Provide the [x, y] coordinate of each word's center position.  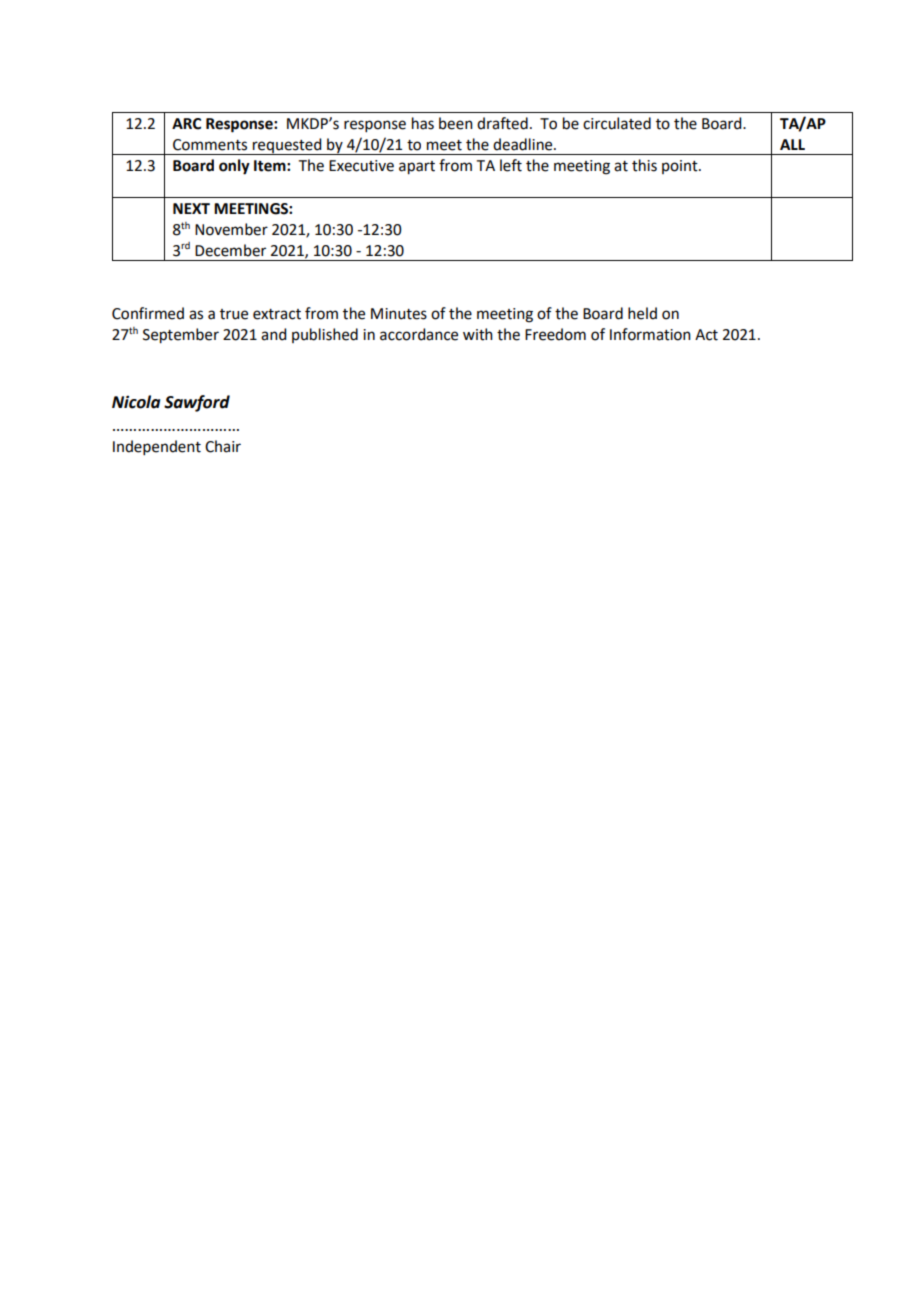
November [231, 229]
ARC [186, 124]
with [478, 334]
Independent [157, 447]
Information [650, 334]
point [681, 167]
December [230, 250]
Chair [223, 446]
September [181, 336]
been [456, 123]
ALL [792, 144]
